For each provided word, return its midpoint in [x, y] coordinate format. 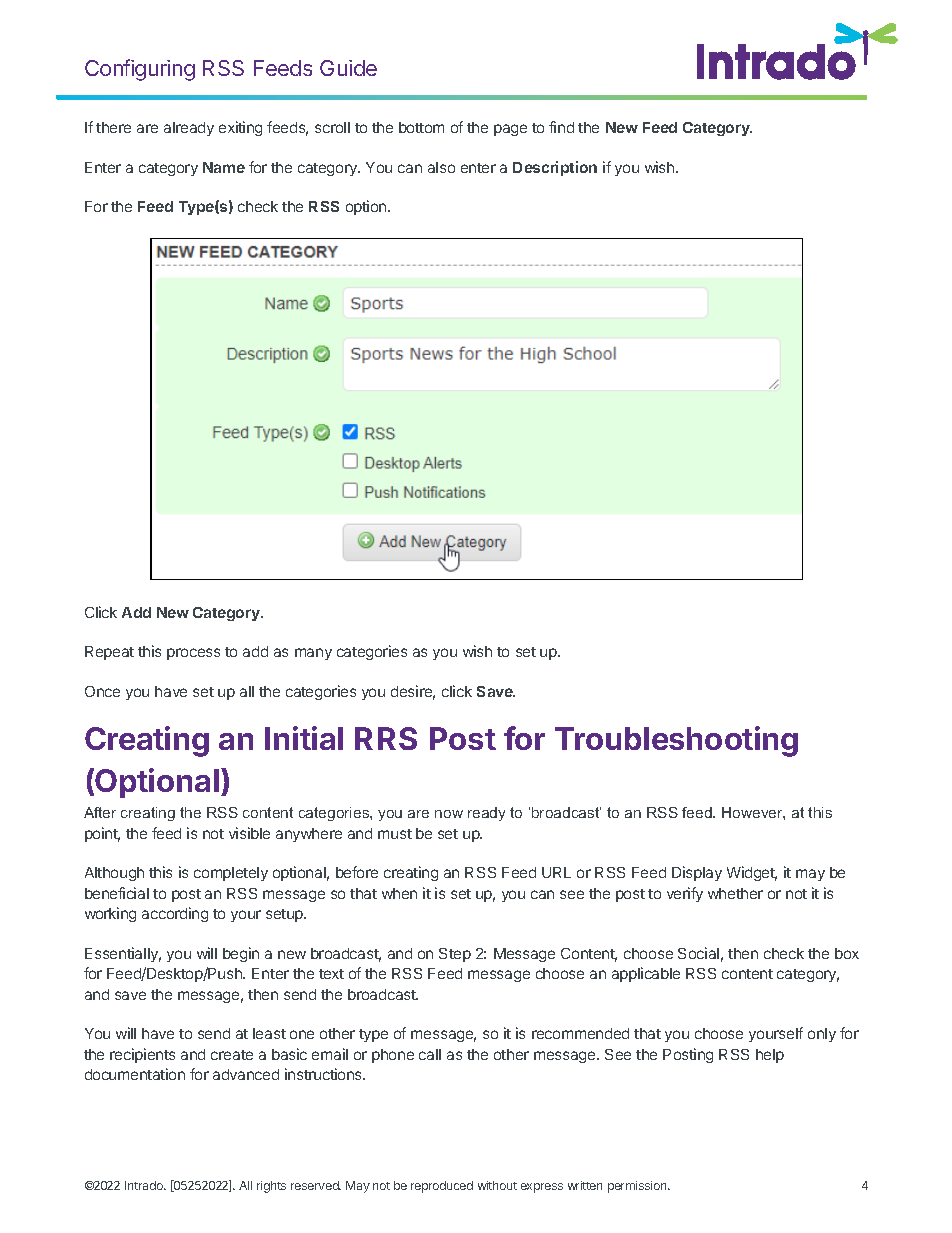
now [449, 814]
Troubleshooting [676, 741]
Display [697, 873]
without [497, 1185]
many [313, 654]
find [561, 127]
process [193, 654]
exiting [240, 128]
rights [271, 1187]
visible [249, 833]
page [510, 130]
